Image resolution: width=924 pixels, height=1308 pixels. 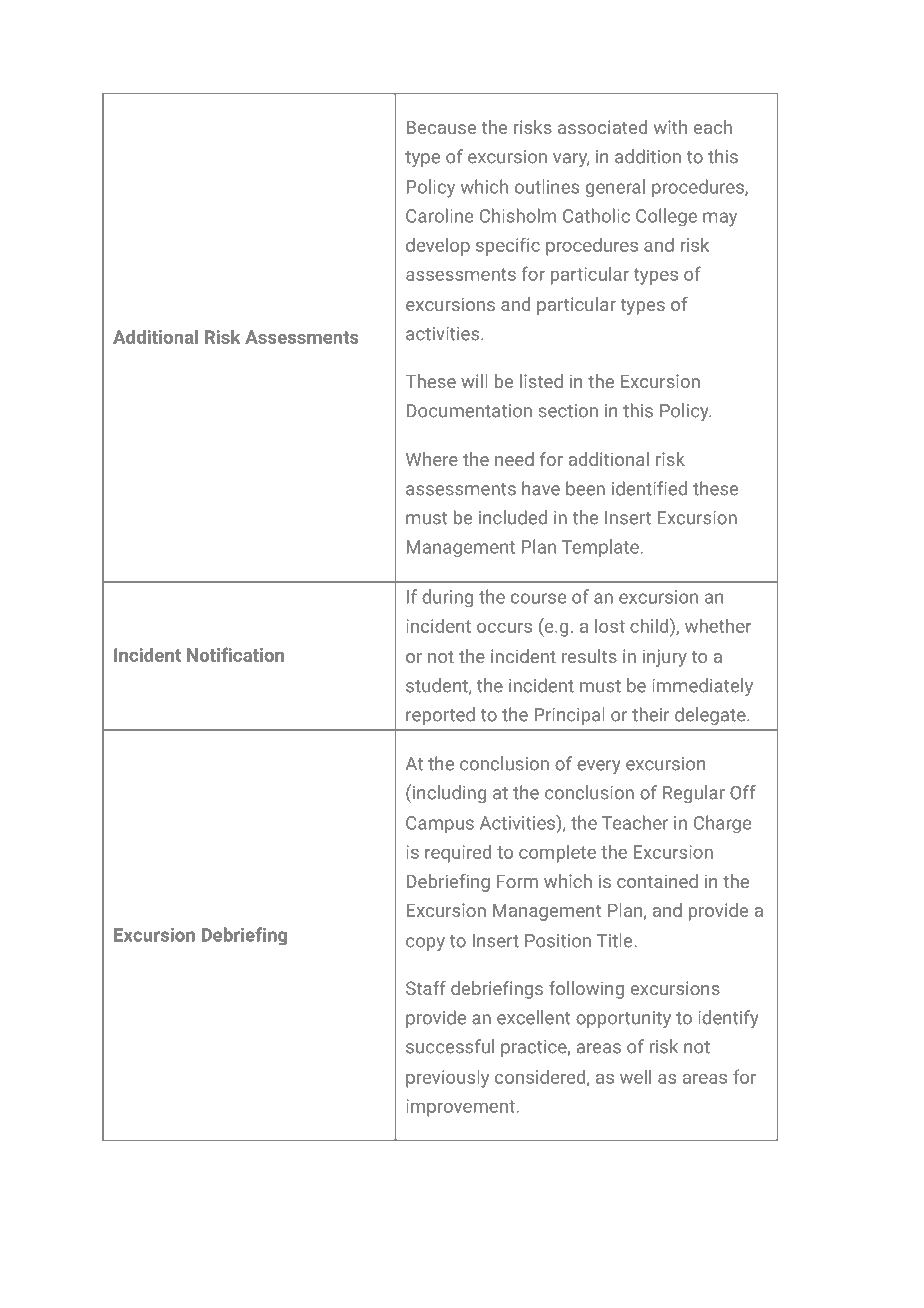 What do you see at coordinates (670, 127) in the screenshot?
I see `with` at bounding box center [670, 127].
